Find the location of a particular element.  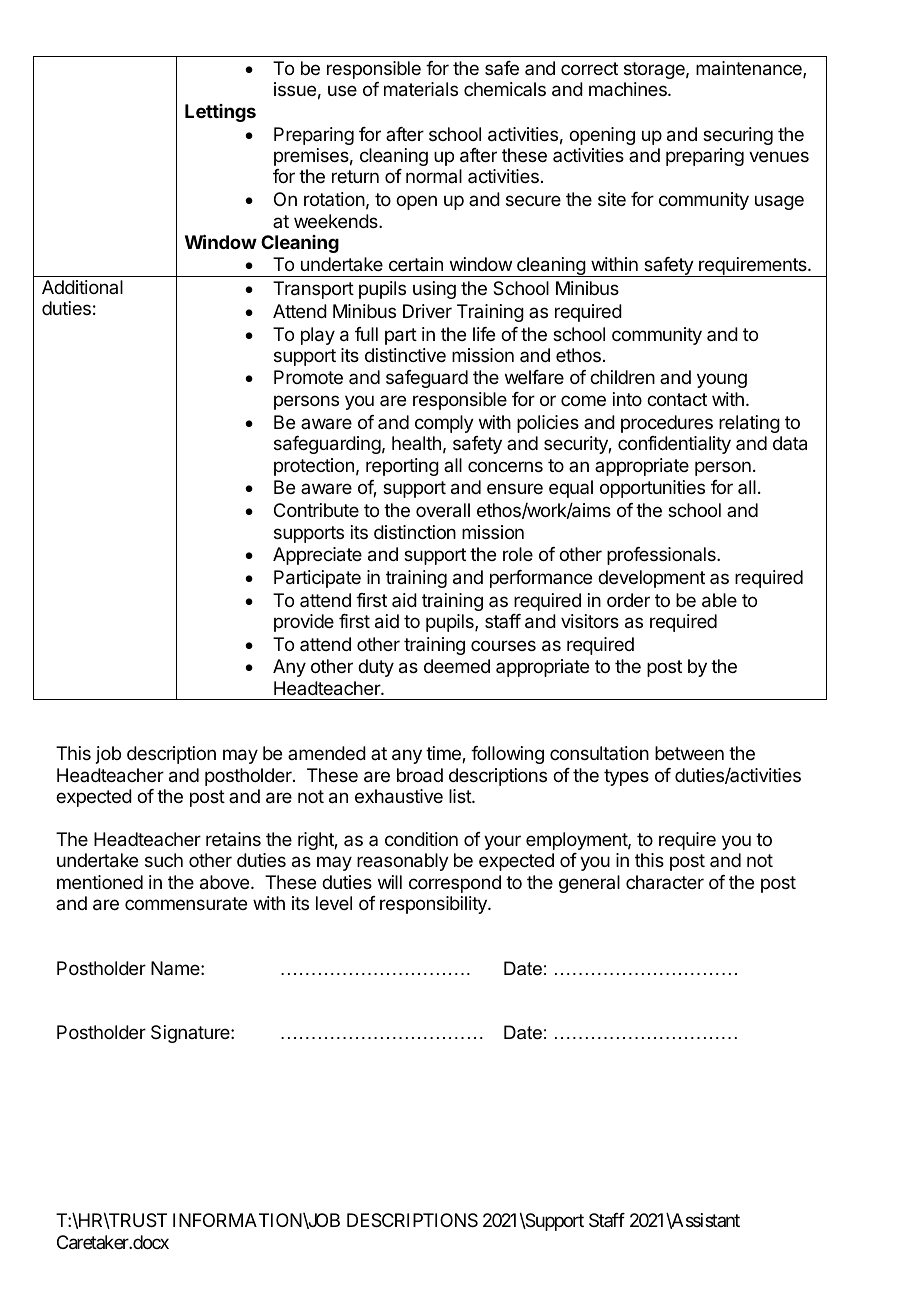

maintenance is located at coordinates (750, 69).
